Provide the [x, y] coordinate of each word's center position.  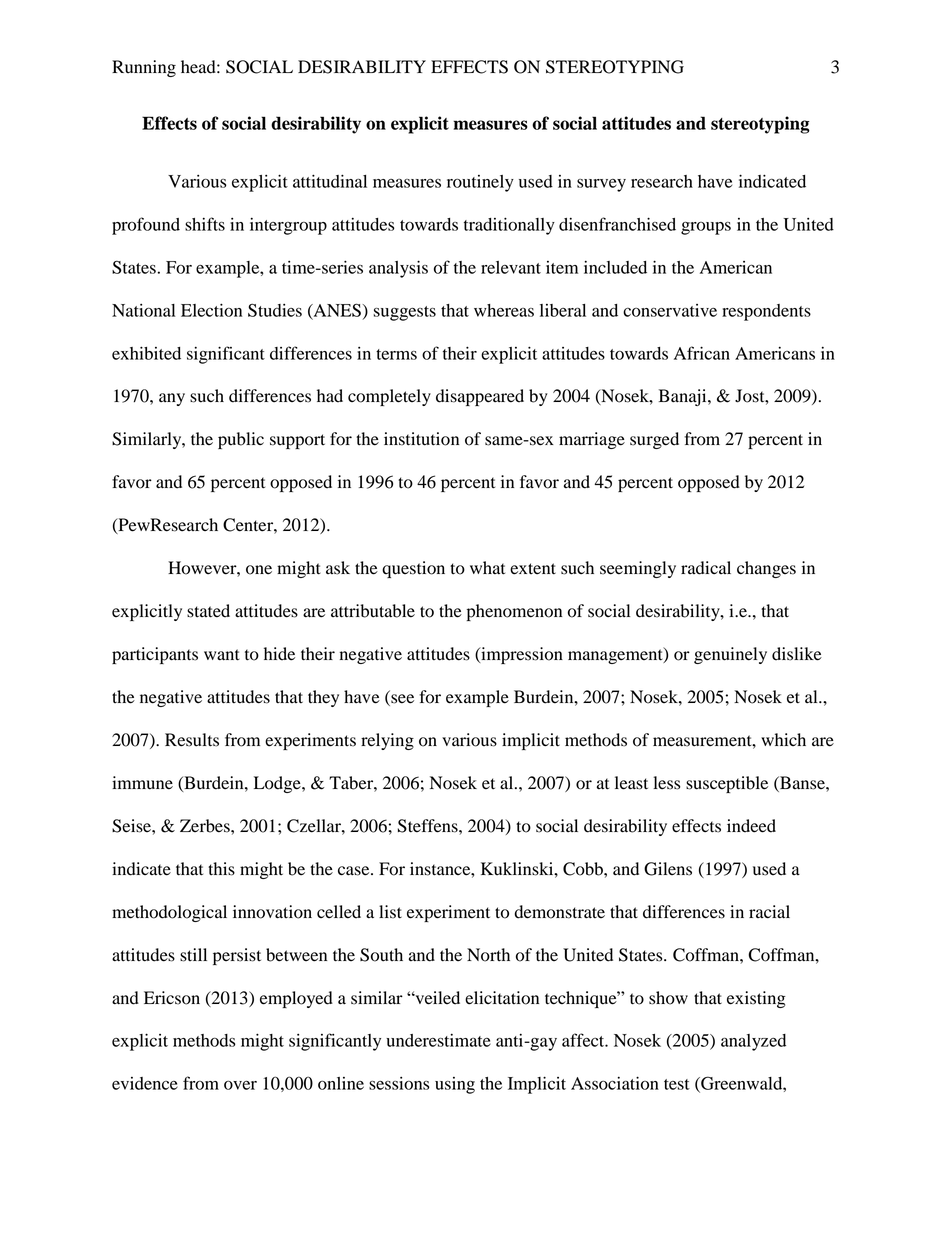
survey [601, 185]
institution [421, 439]
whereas [504, 310]
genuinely [730, 655]
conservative [670, 310]
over [240, 1085]
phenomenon [514, 612]
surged [654, 440]
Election [211, 310]
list [390, 912]
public [241, 440]
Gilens [668, 869]
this [221, 869]
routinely [480, 183]
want [222, 655]
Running [144, 68]
